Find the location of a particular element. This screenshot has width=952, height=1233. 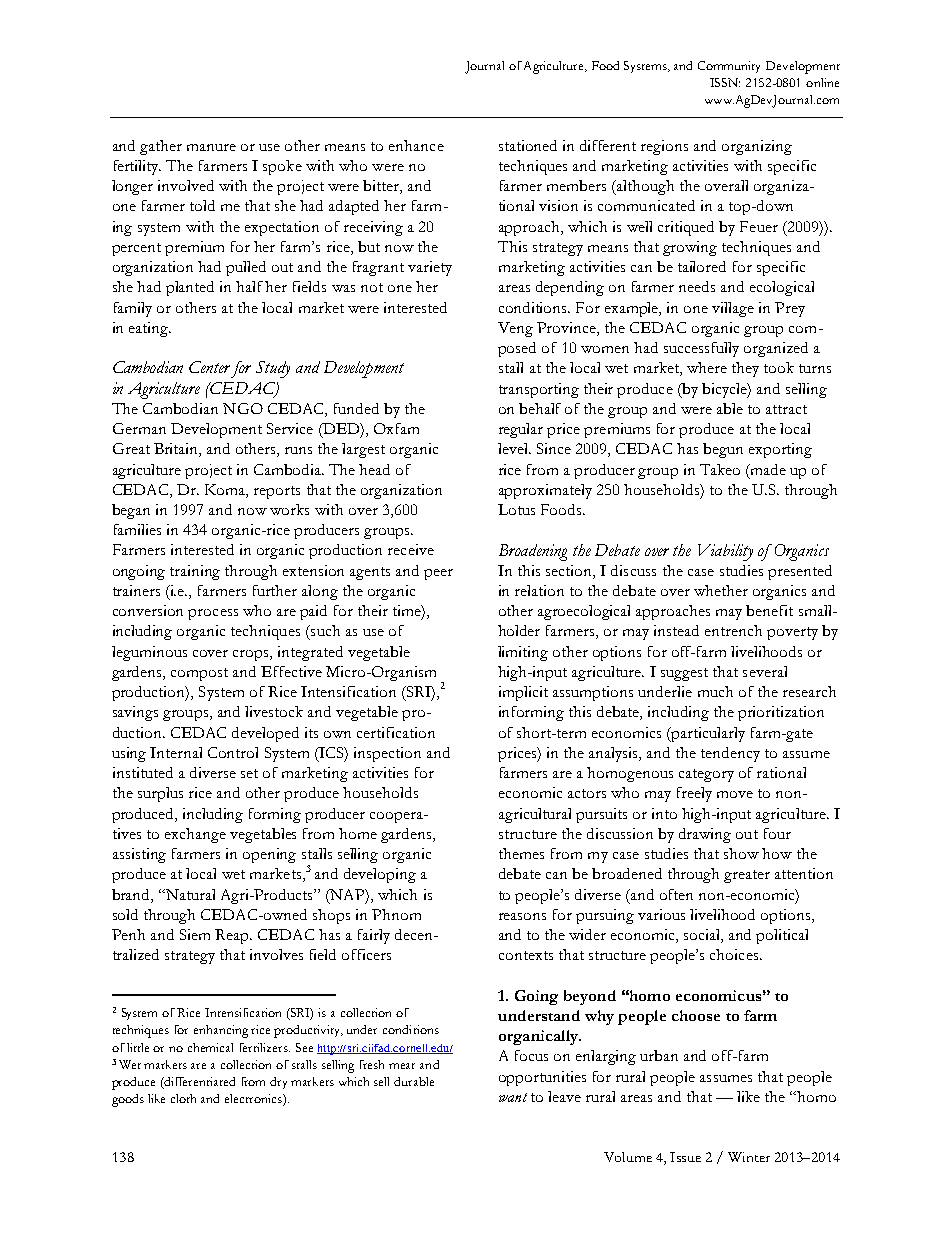

level is located at coordinates (514, 448).
